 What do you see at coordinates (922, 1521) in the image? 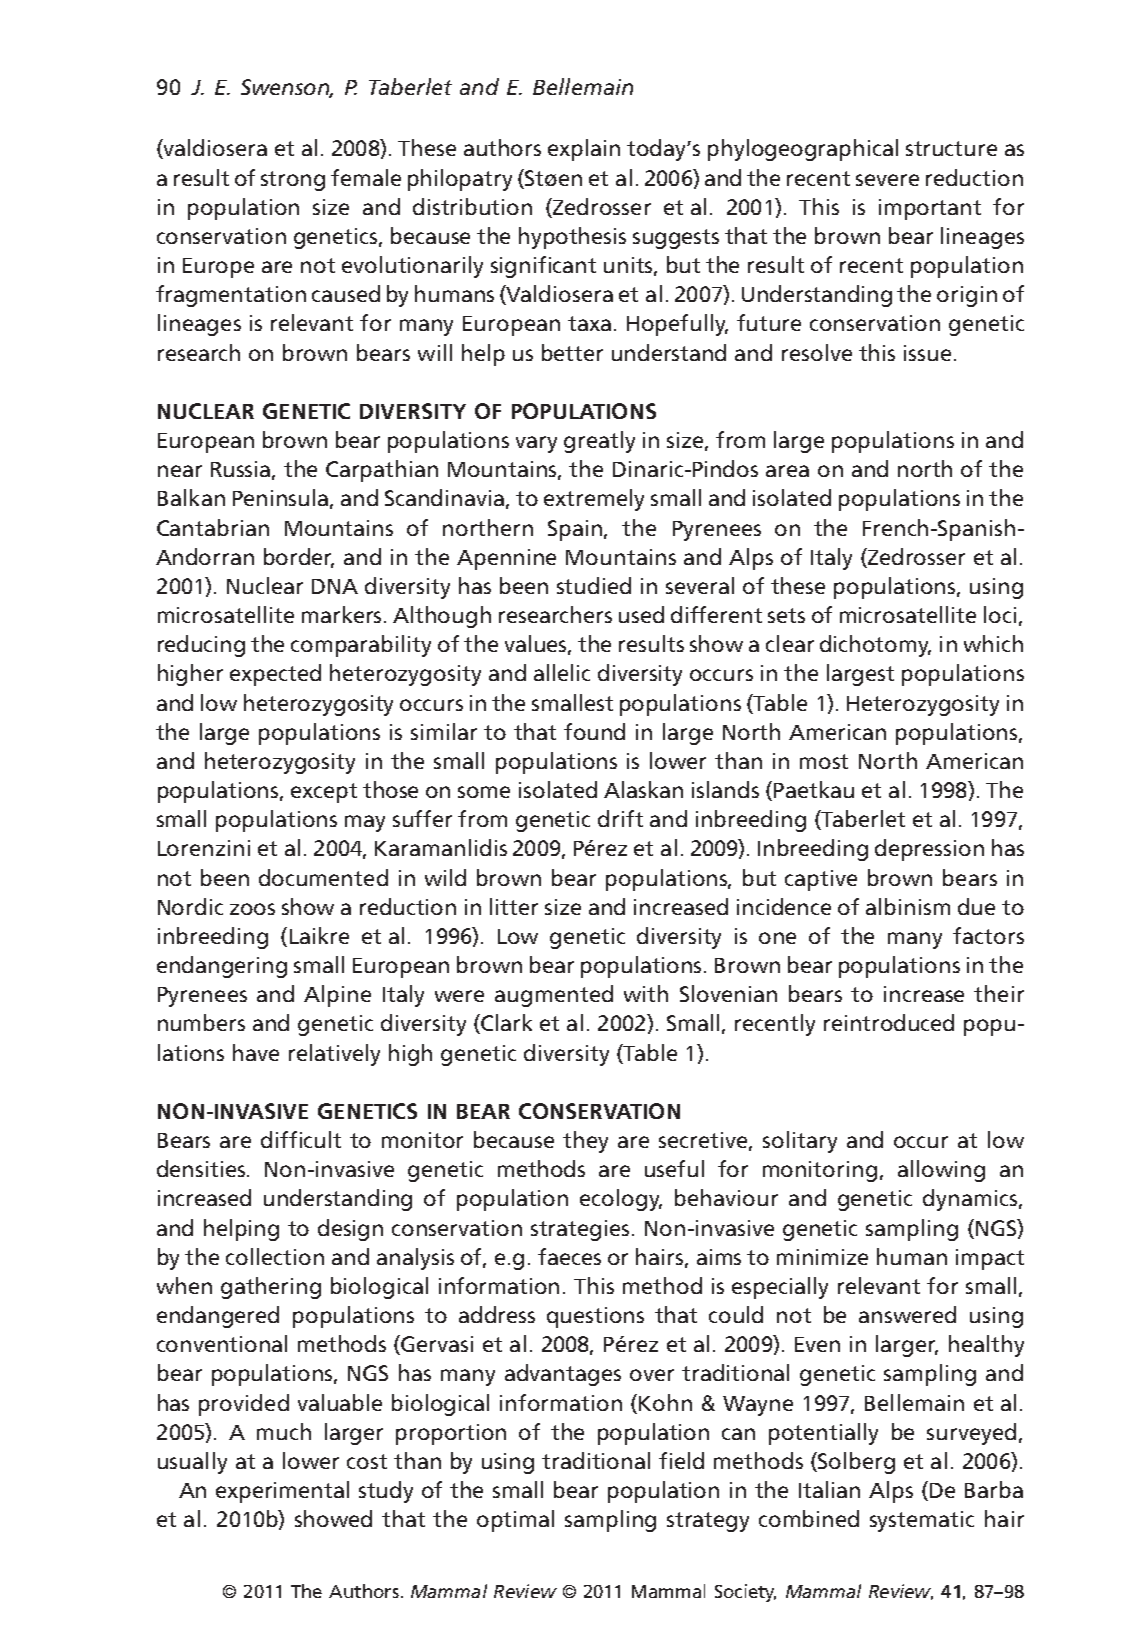
I see `systematic` at bounding box center [922, 1521].
